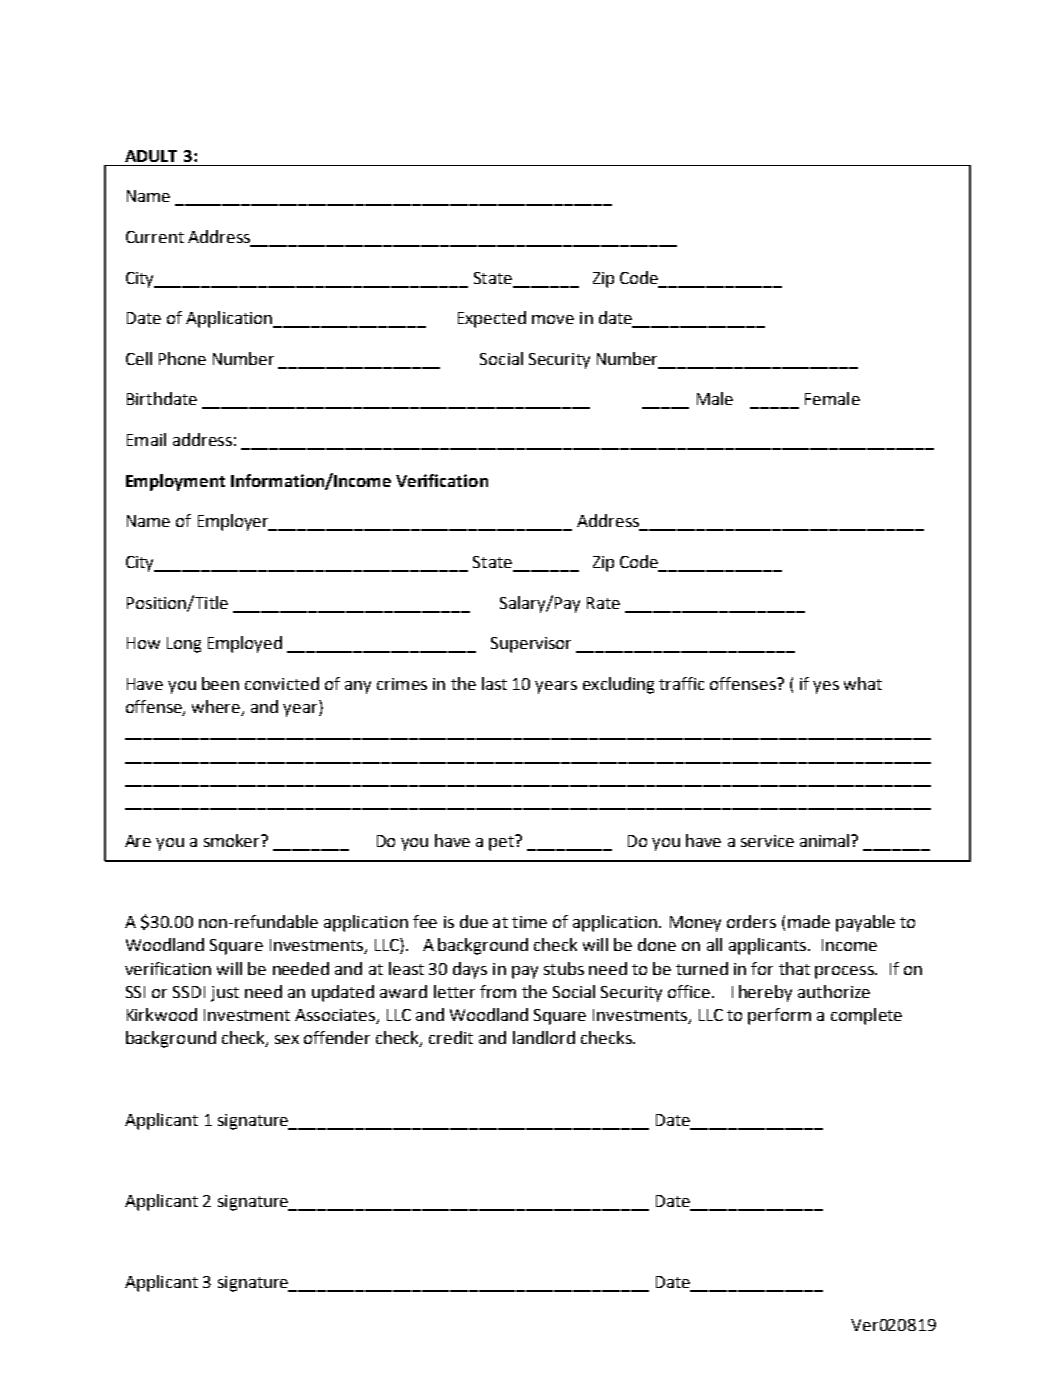  I want to click on move, so click(553, 319).
